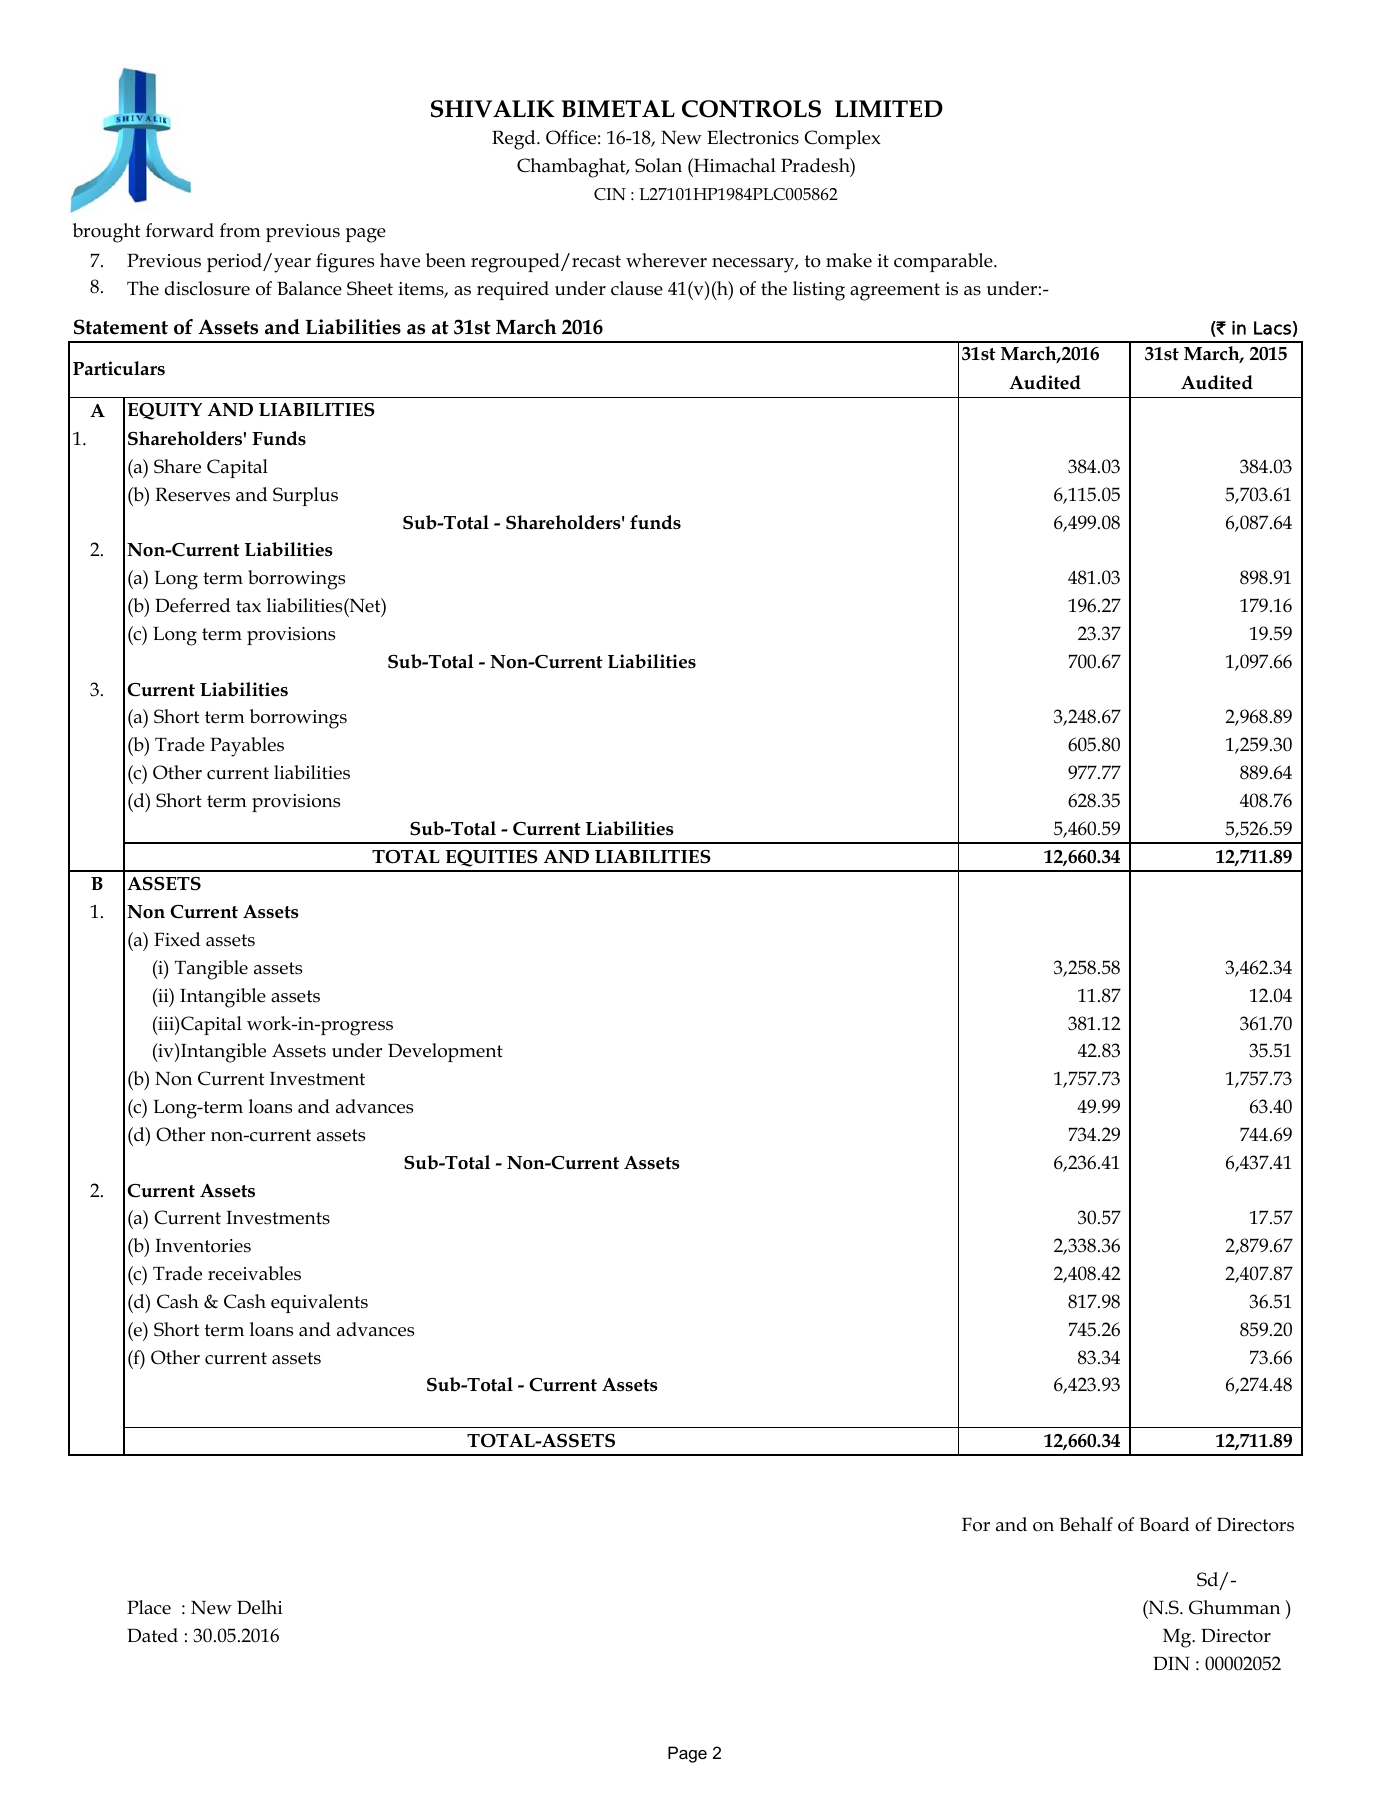  Describe the element at coordinates (192, 494) in the screenshot. I see `Reserves` at that location.
